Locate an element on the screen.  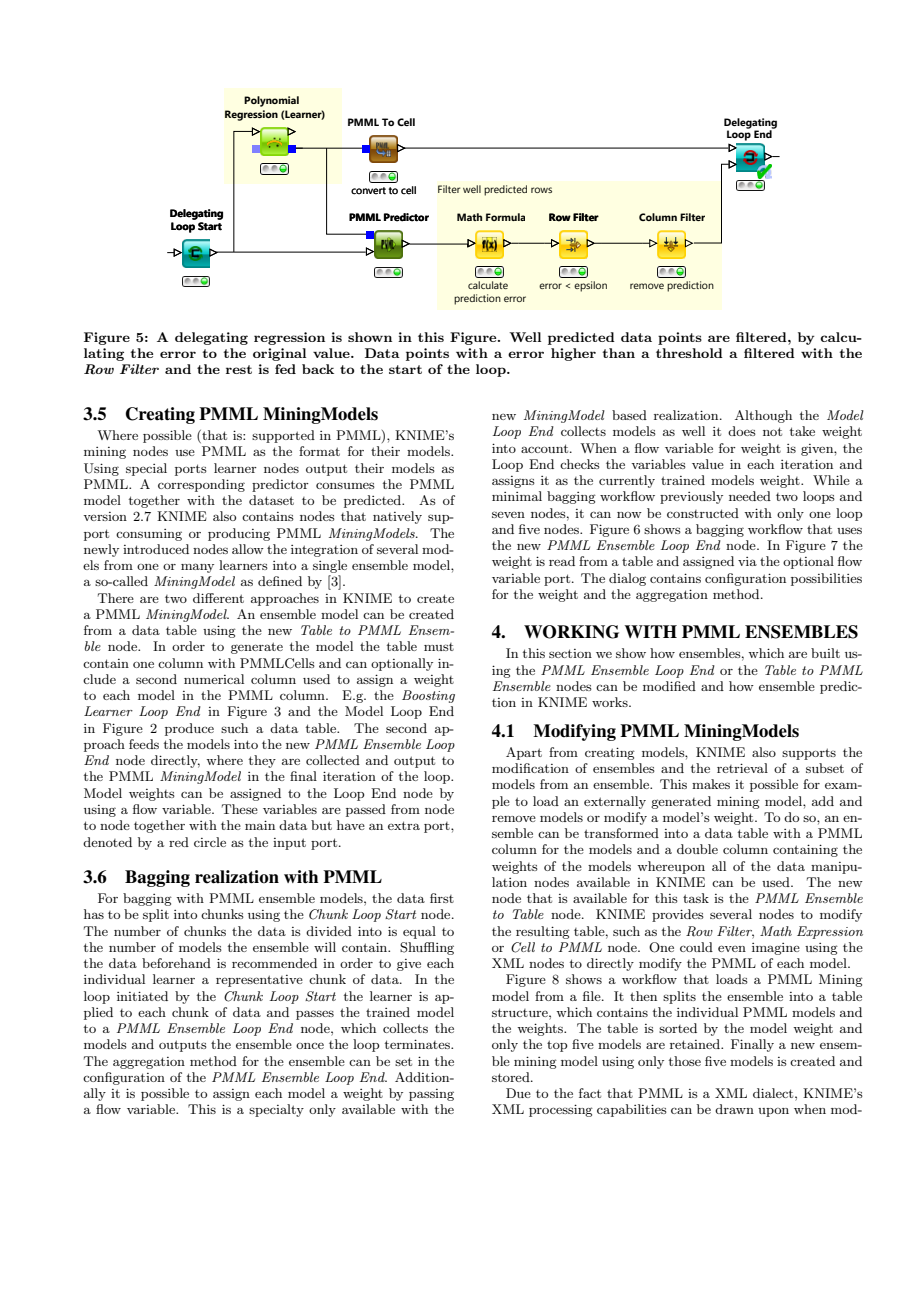
must is located at coordinates (439, 647).
